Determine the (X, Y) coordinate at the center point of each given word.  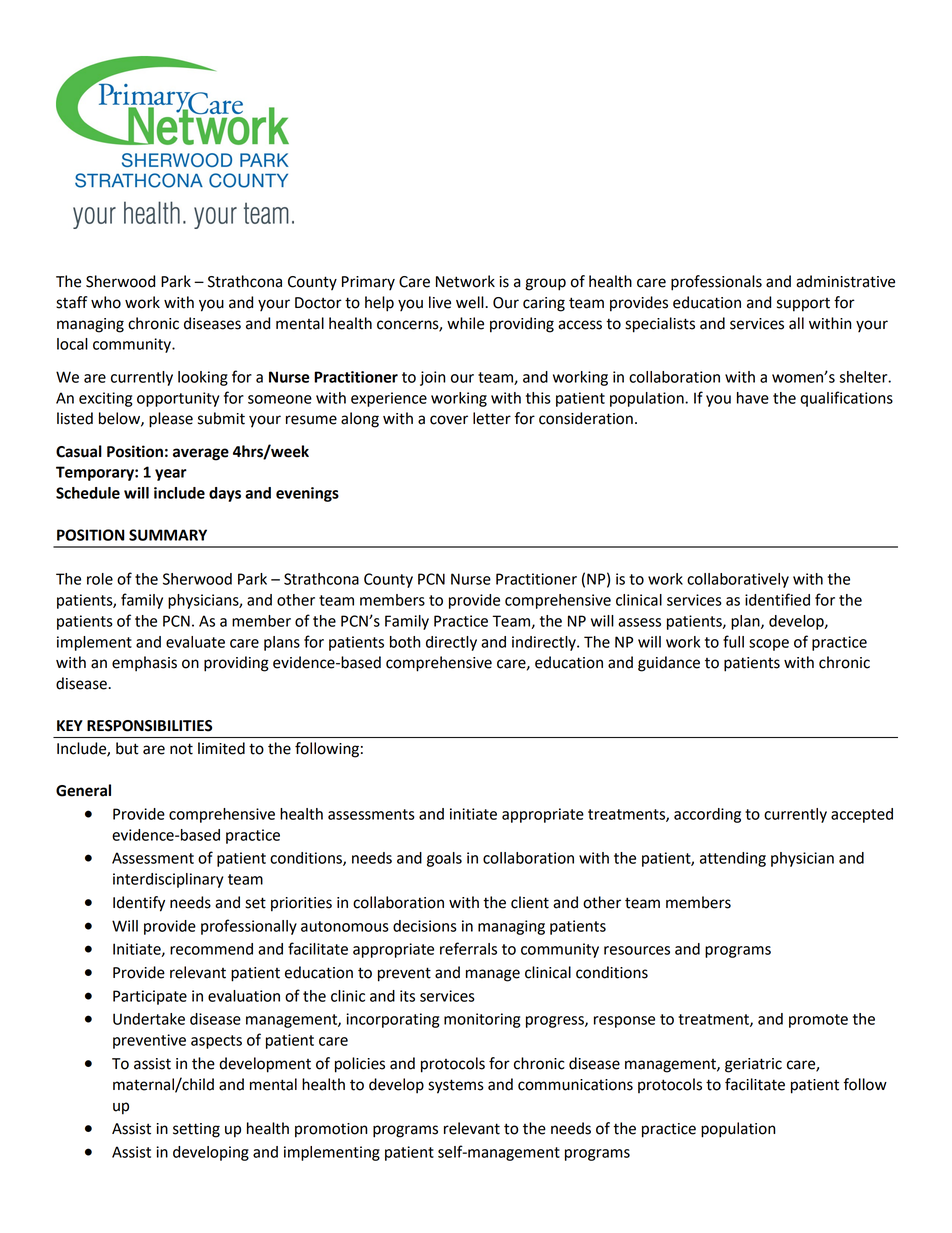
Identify (139, 904)
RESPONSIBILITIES (149, 726)
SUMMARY (168, 535)
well (471, 302)
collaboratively (738, 580)
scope (769, 645)
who (106, 302)
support (803, 305)
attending (733, 859)
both (405, 642)
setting (196, 1130)
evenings (307, 494)
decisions (425, 926)
